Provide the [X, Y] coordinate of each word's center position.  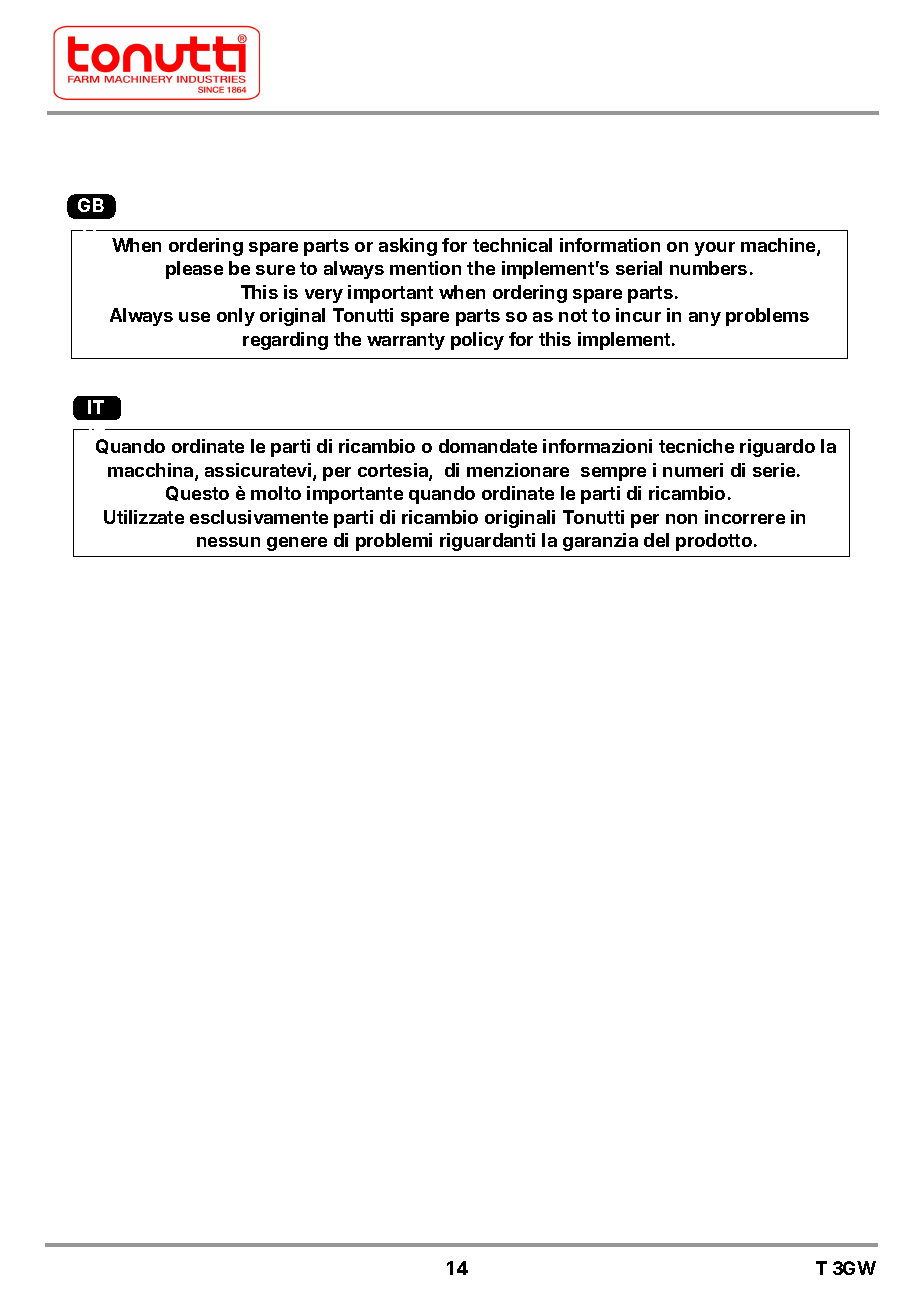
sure [275, 270]
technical [512, 245]
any [705, 319]
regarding [285, 341]
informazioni [597, 446]
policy [477, 341]
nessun [228, 542]
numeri [693, 470]
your [715, 249]
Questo [197, 493]
